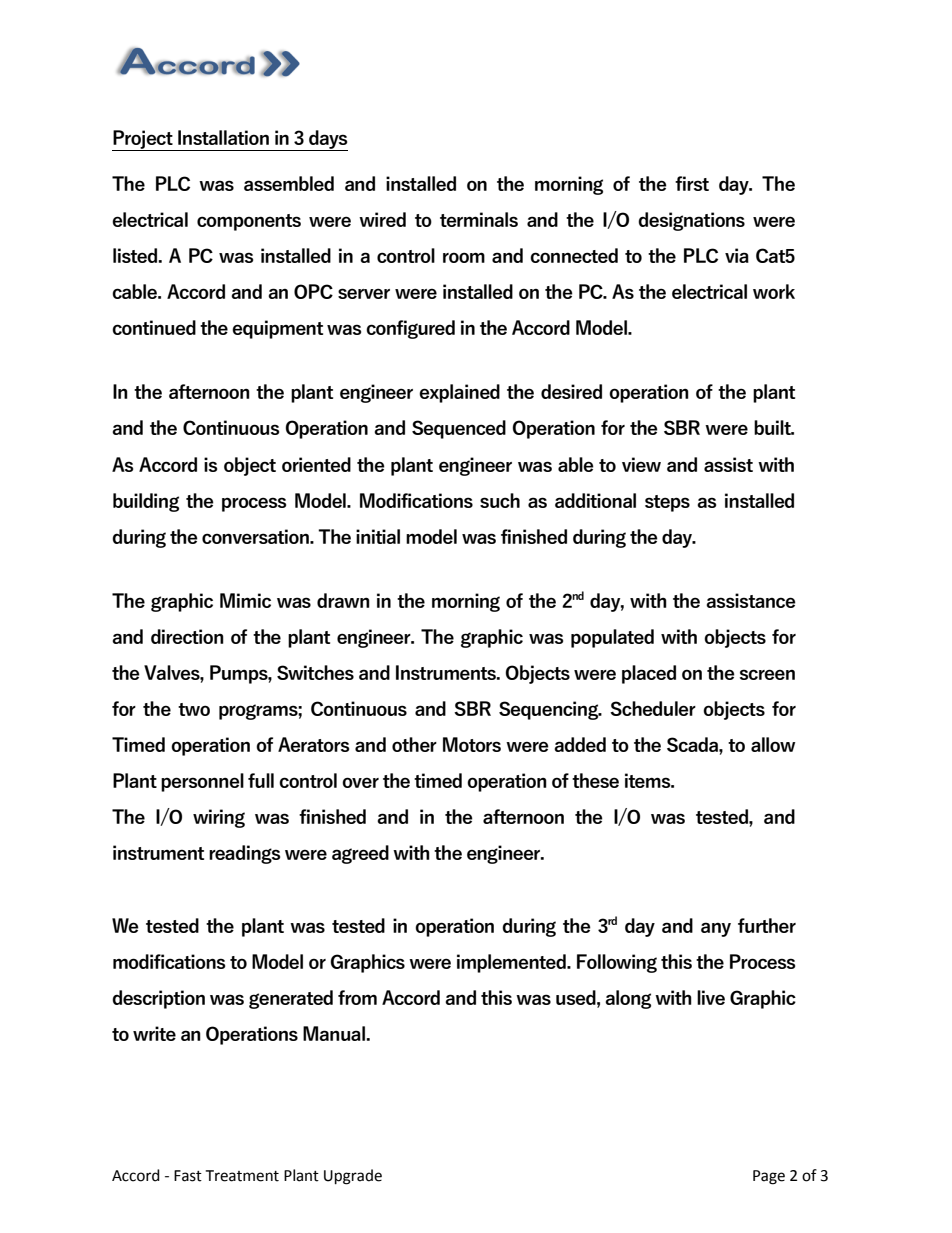  What do you see at coordinates (649, 674) in the screenshot?
I see `placed` at bounding box center [649, 674].
